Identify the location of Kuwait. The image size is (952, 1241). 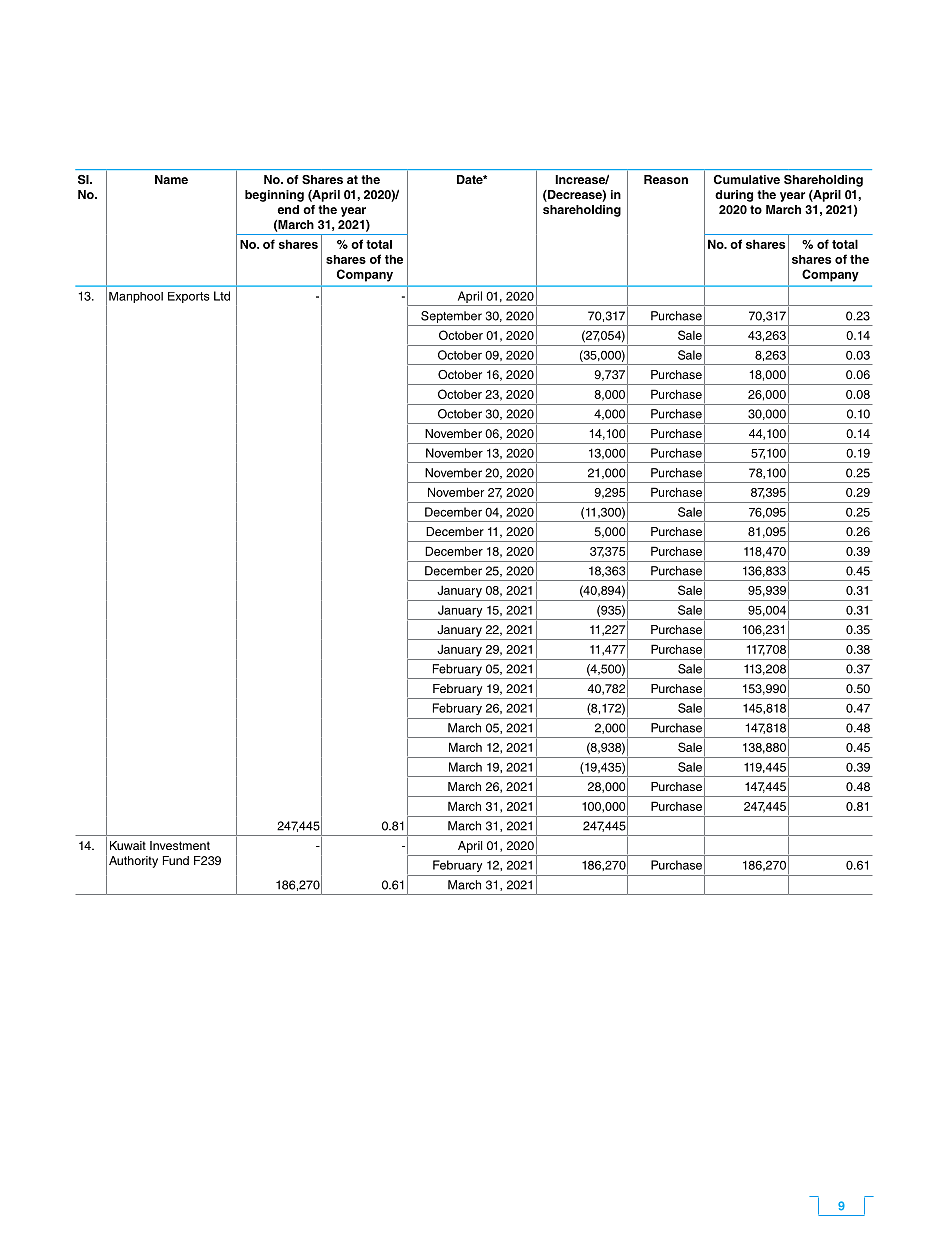
(128, 845).
